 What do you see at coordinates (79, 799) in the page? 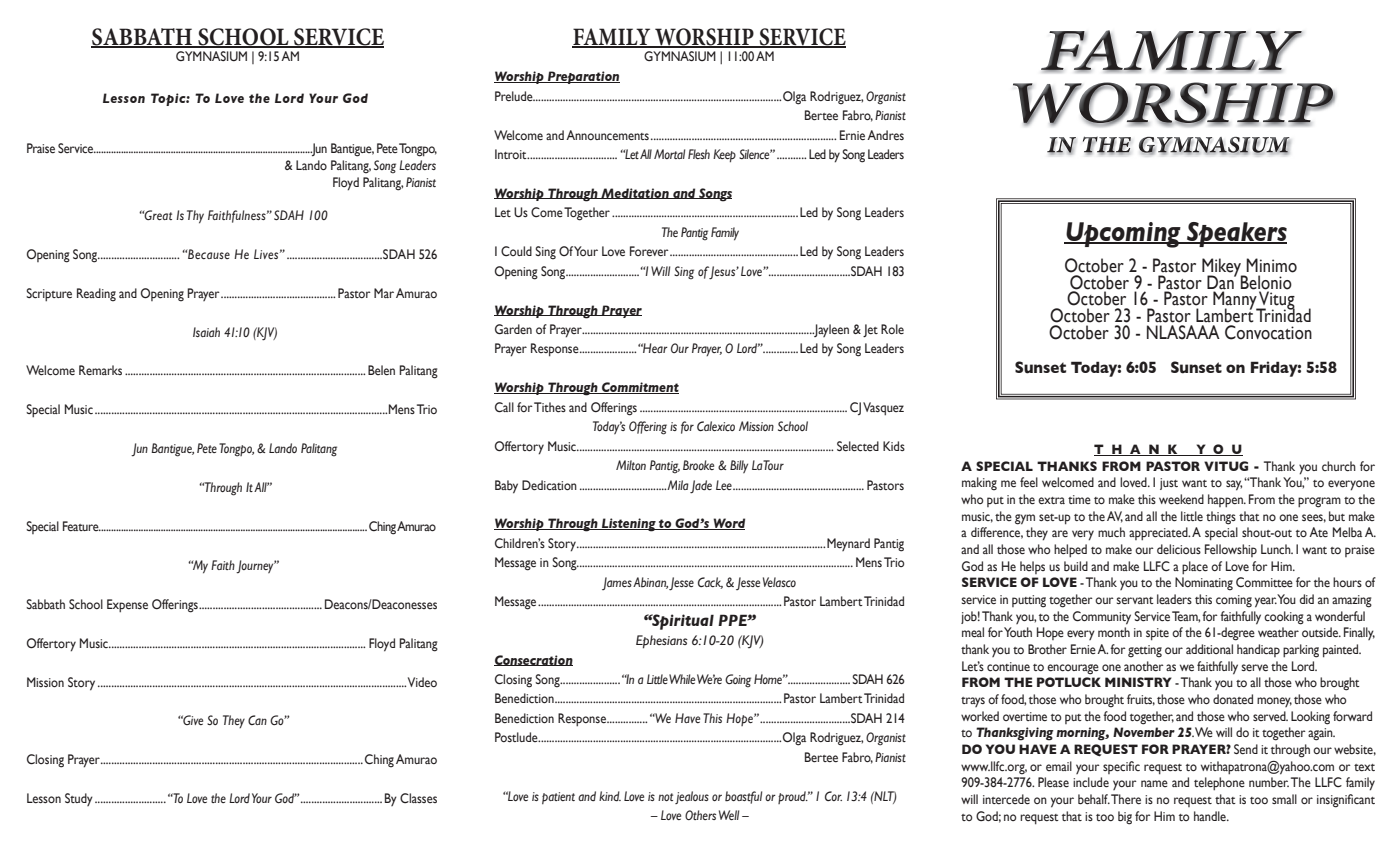
I see `Study` at bounding box center [79, 799].
